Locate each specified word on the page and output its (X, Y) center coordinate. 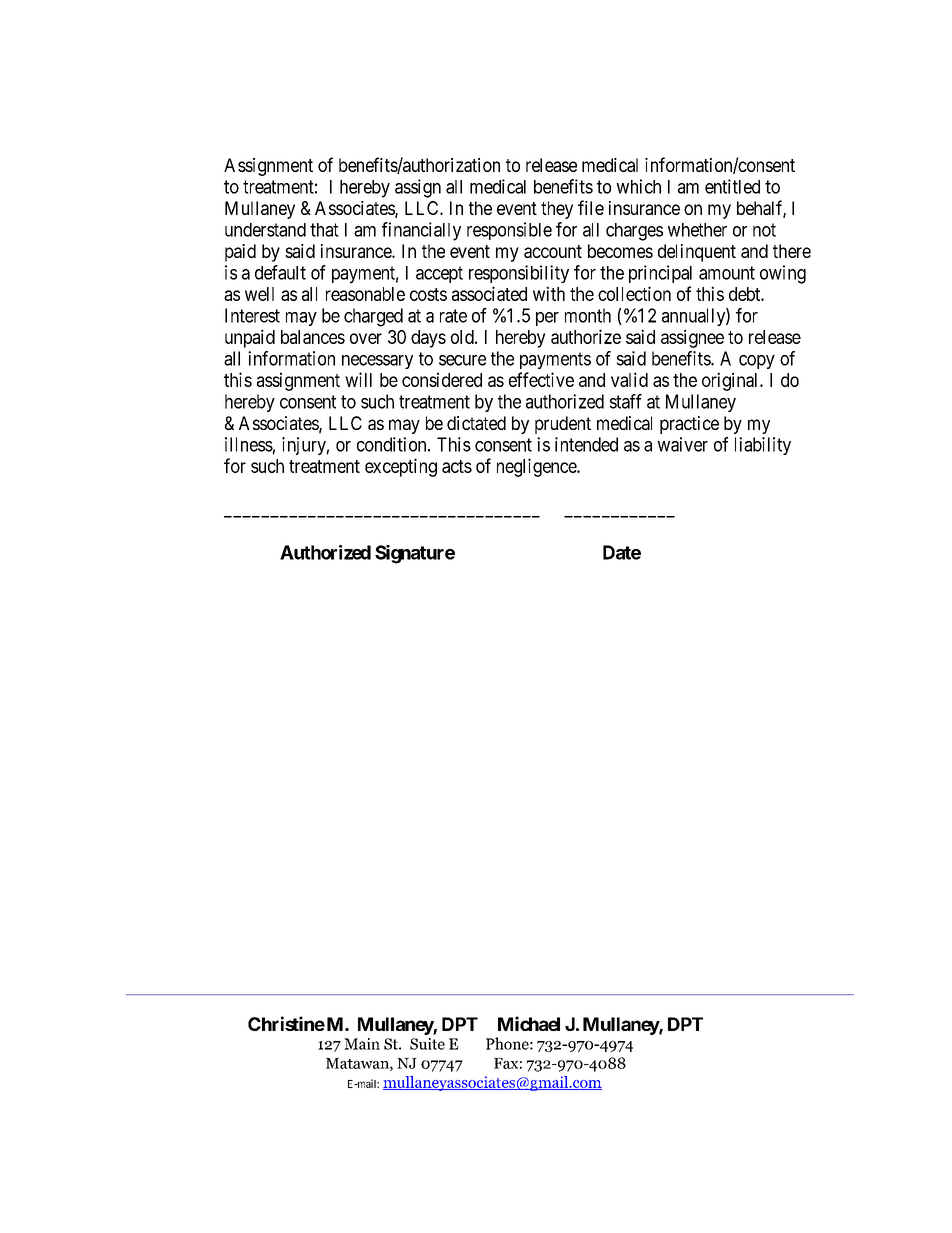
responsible (509, 231)
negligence (537, 467)
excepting (401, 467)
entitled (732, 186)
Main (362, 1044)
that (324, 230)
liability (763, 446)
